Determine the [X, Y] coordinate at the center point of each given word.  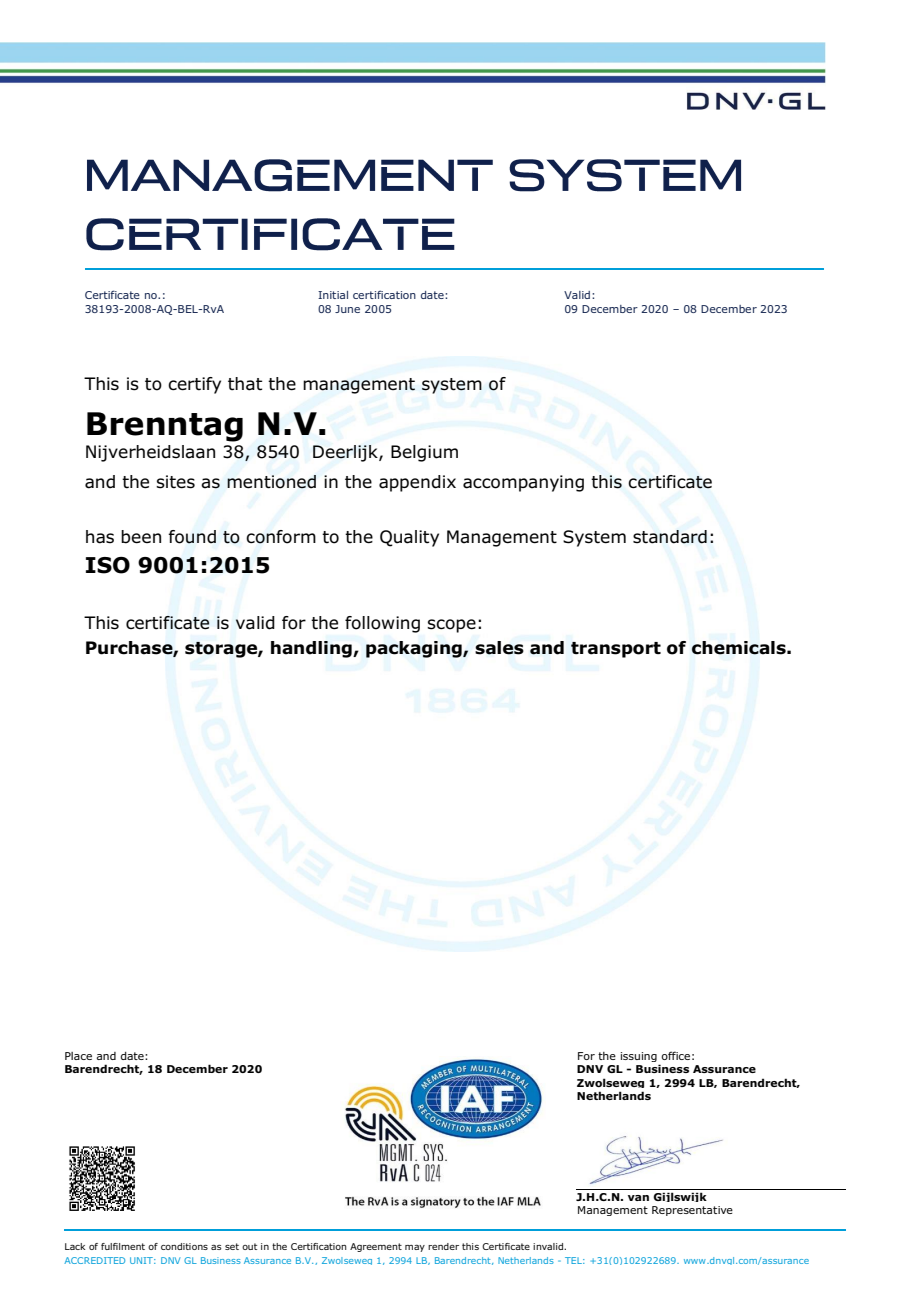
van [638, 1198]
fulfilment [123, 1246]
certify [194, 385]
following [382, 624]
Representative [692, 1211]
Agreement [376, 1247]
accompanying [523, 483]
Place [78, 1056]
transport [616, 650]
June [347, 309]
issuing [639, 1057]
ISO [108, 565]
